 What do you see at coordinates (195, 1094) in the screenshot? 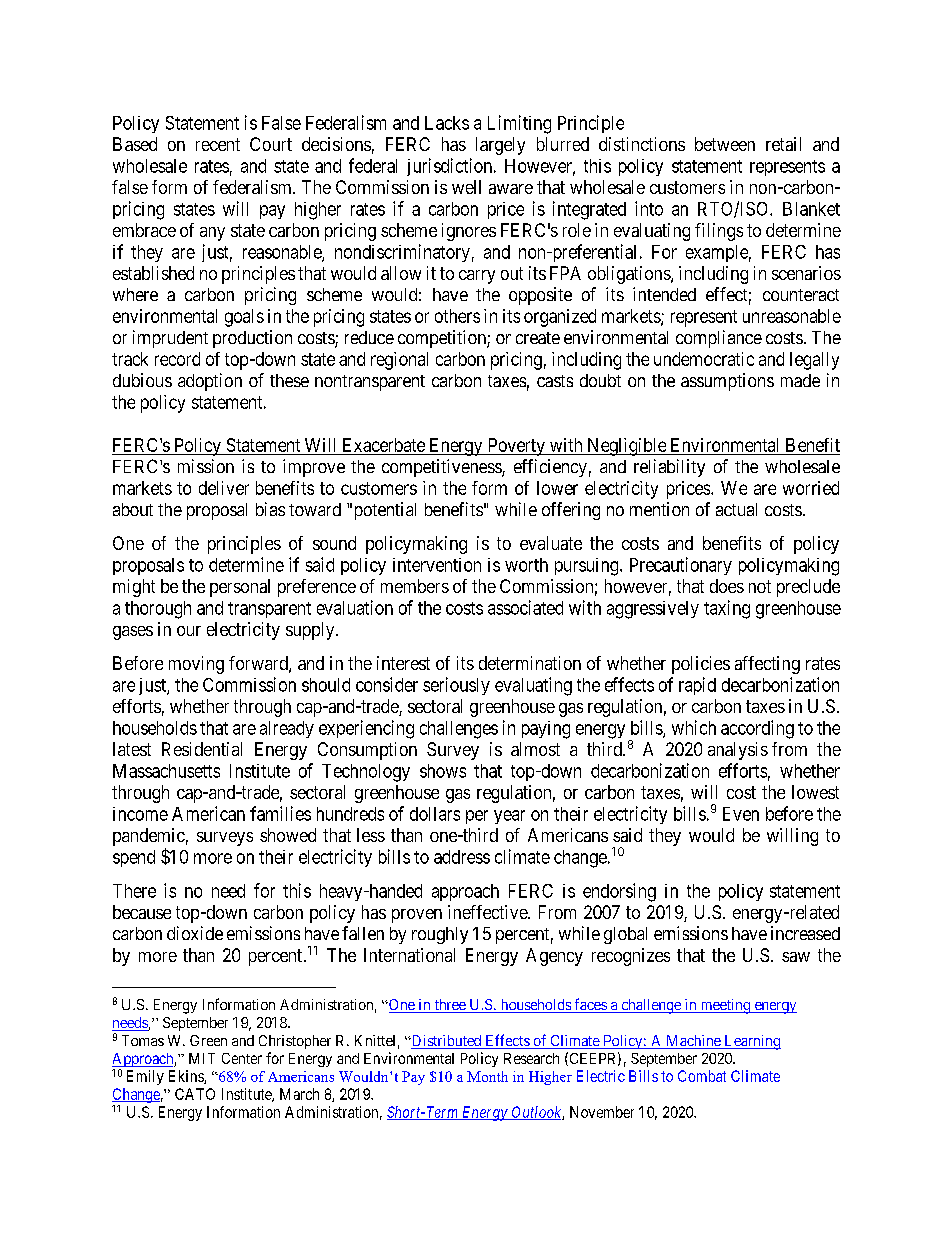
I see `CATO` at bounding box center [195, 1094].
